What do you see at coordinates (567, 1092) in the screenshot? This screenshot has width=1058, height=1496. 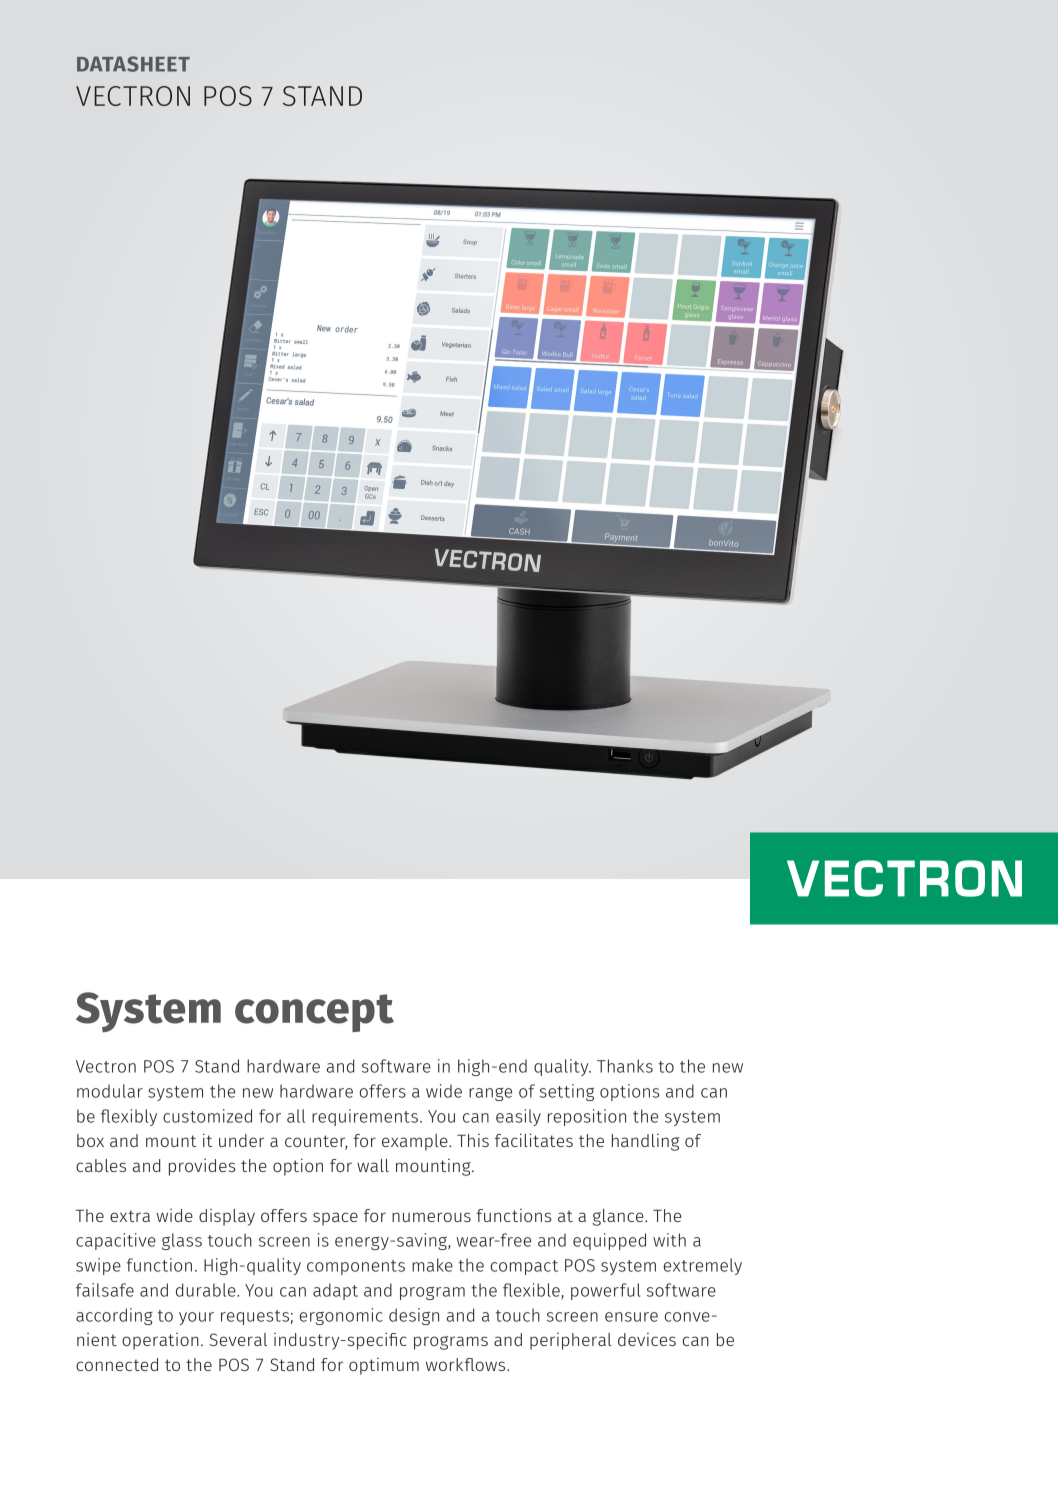 I see `setting` at bounding box center [567, 1092].
